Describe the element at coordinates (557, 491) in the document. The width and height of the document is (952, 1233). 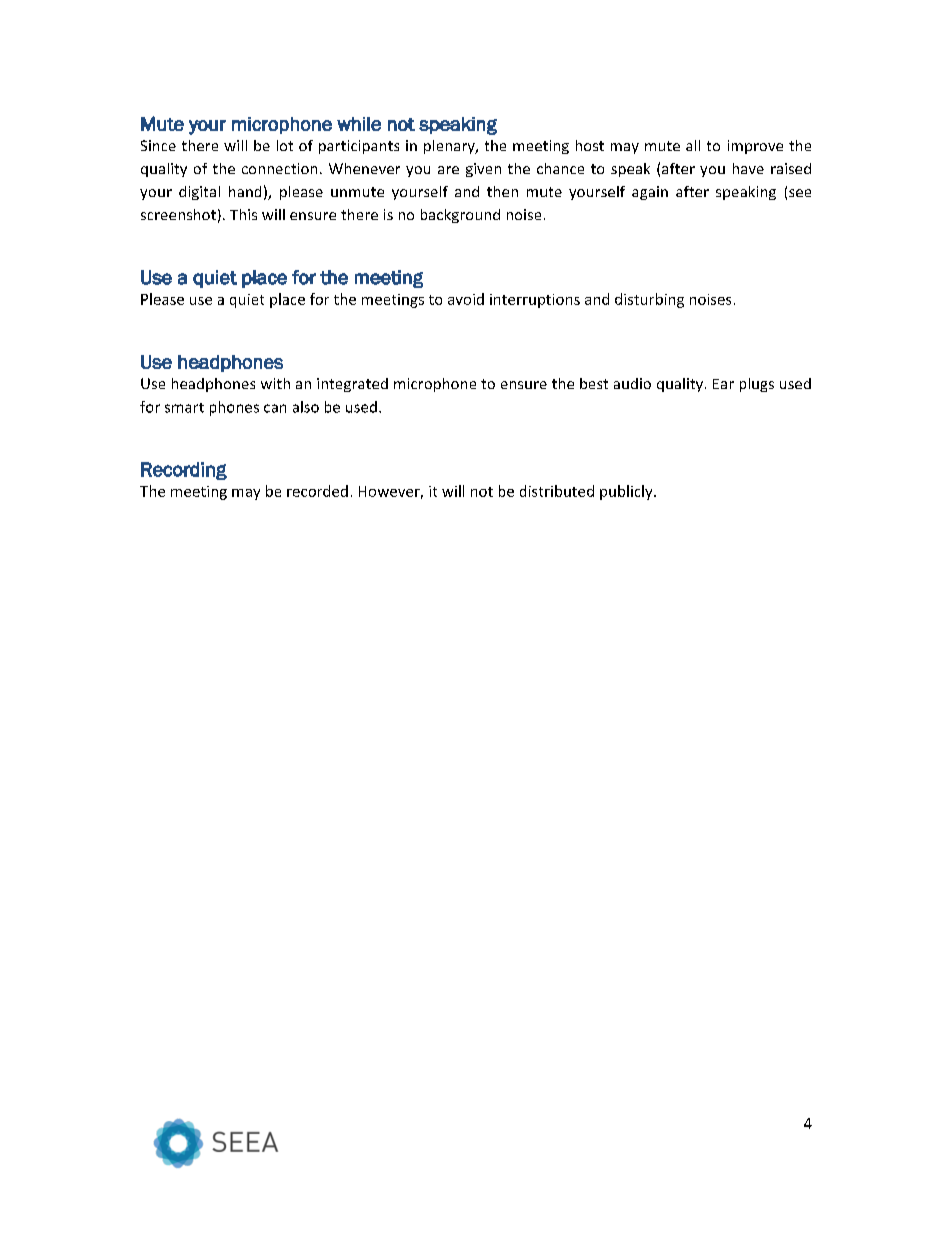
I see `distributed` at that location.
